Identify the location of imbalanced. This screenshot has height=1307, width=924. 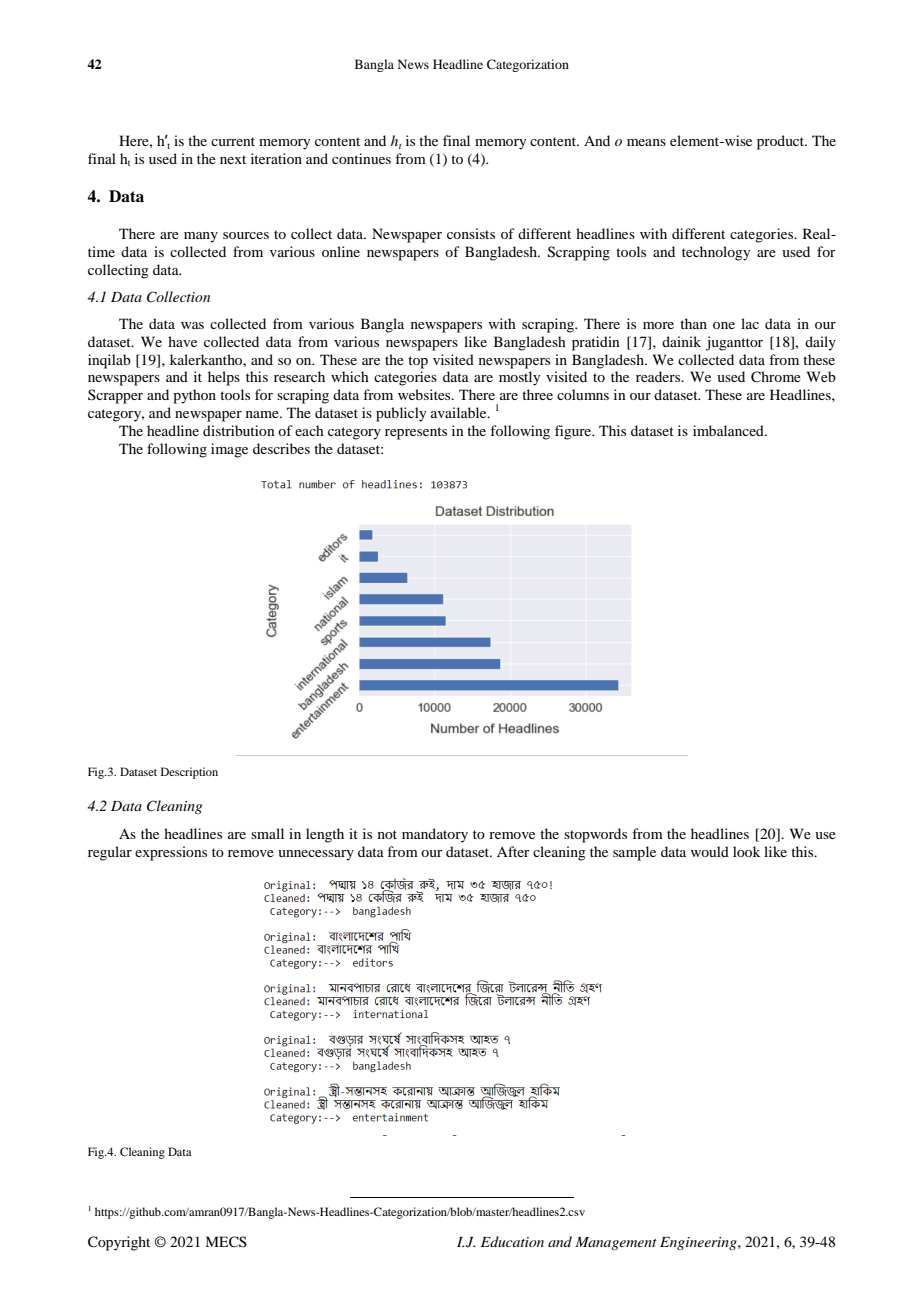
(729, 430).
